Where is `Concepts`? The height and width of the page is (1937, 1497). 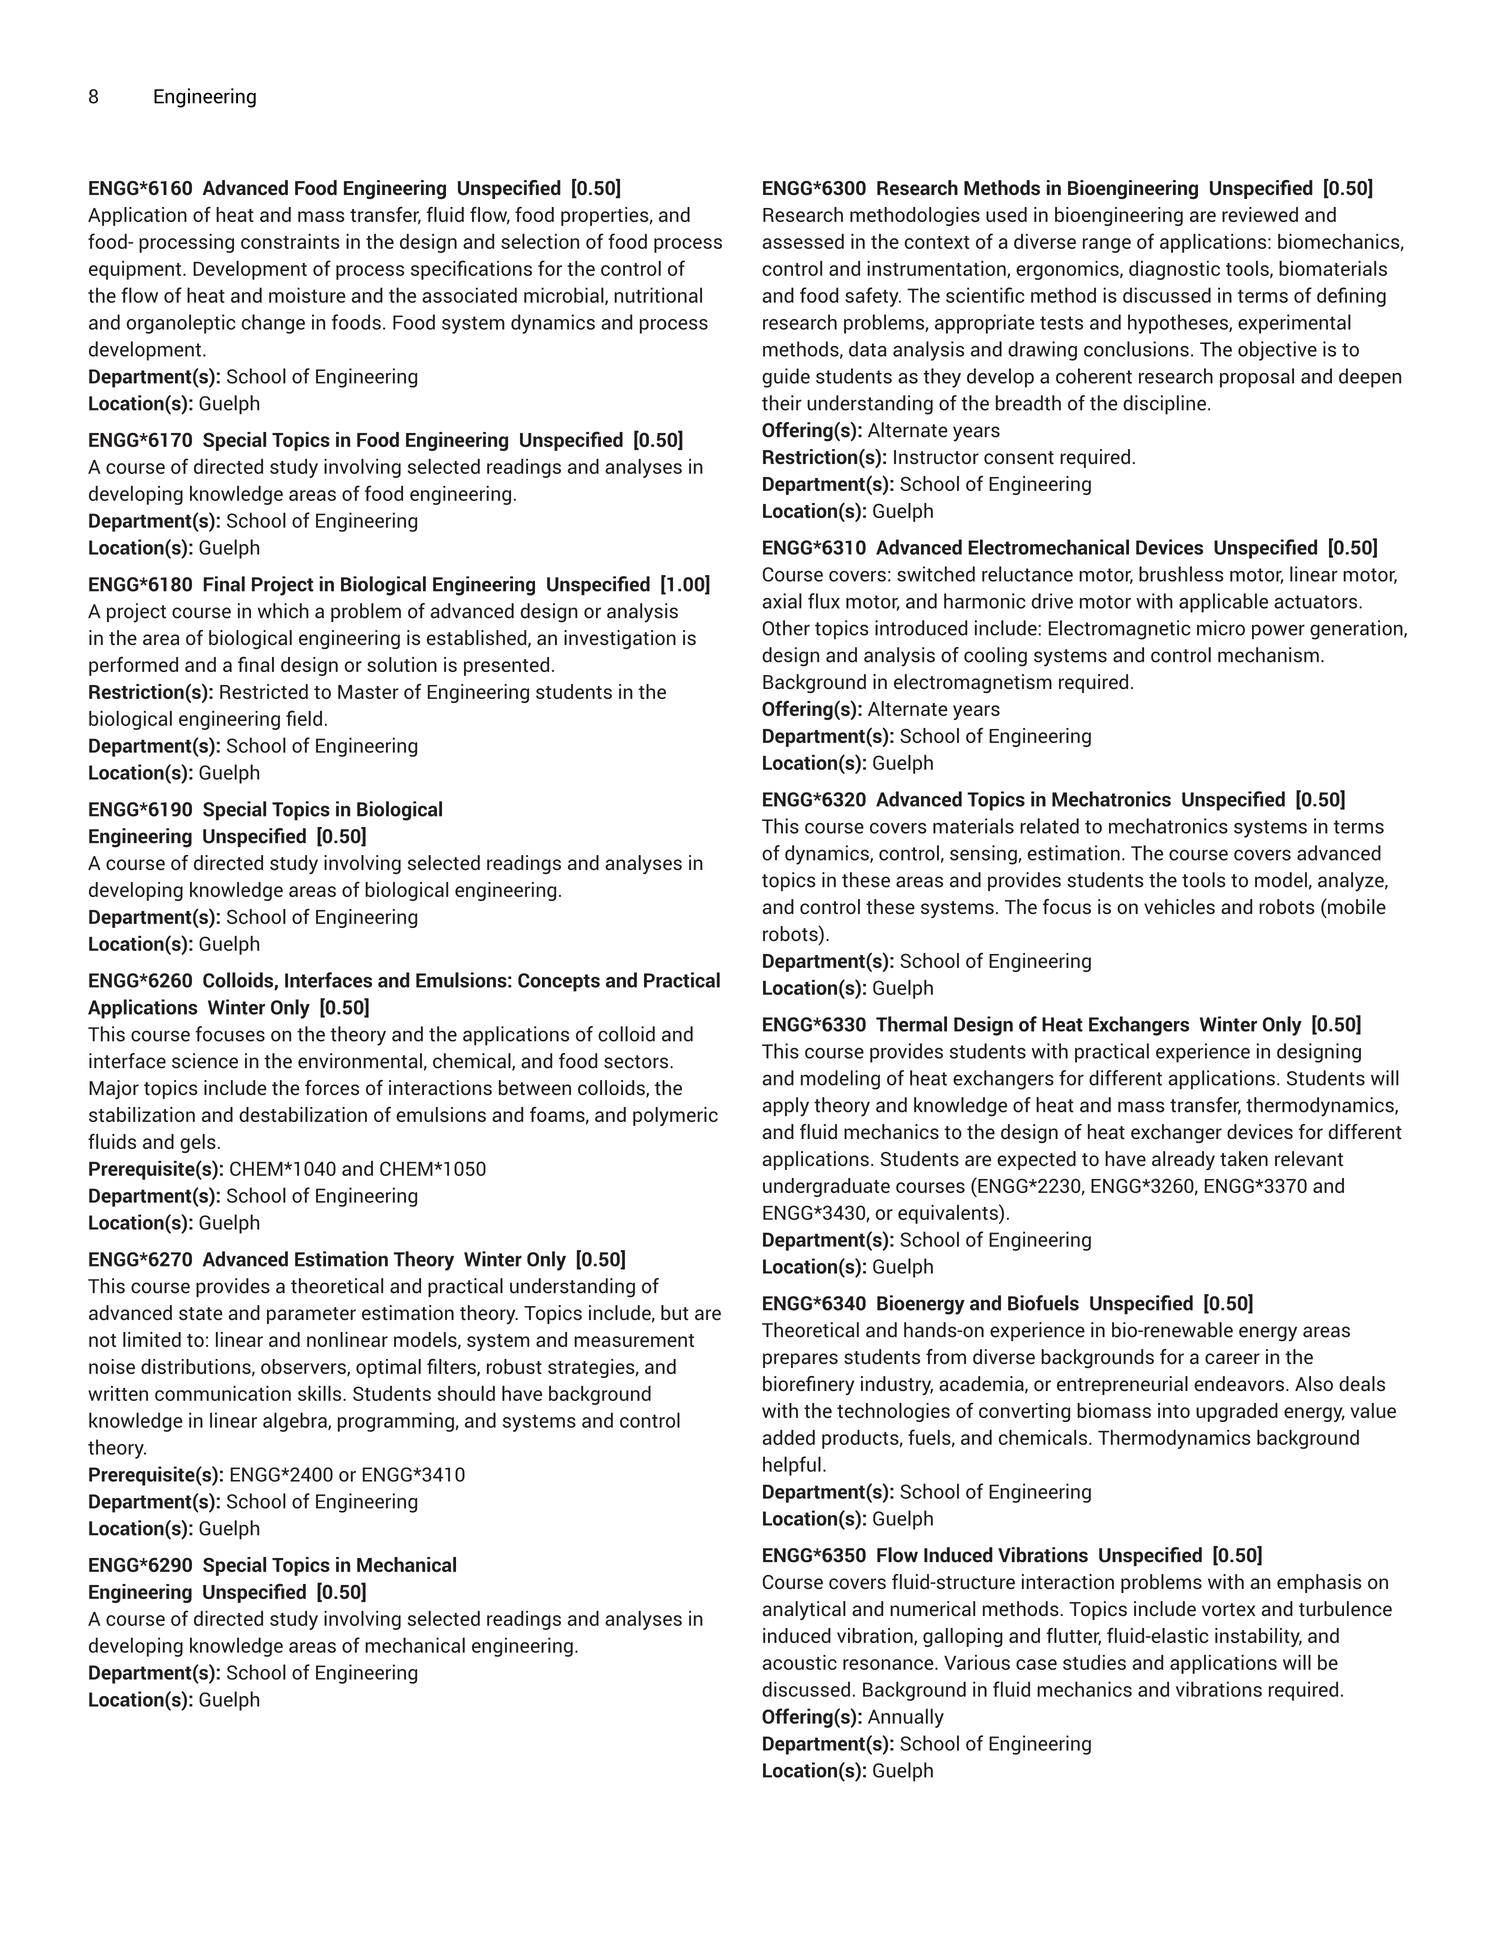 Concepts is located at coordinates (559, 982).
